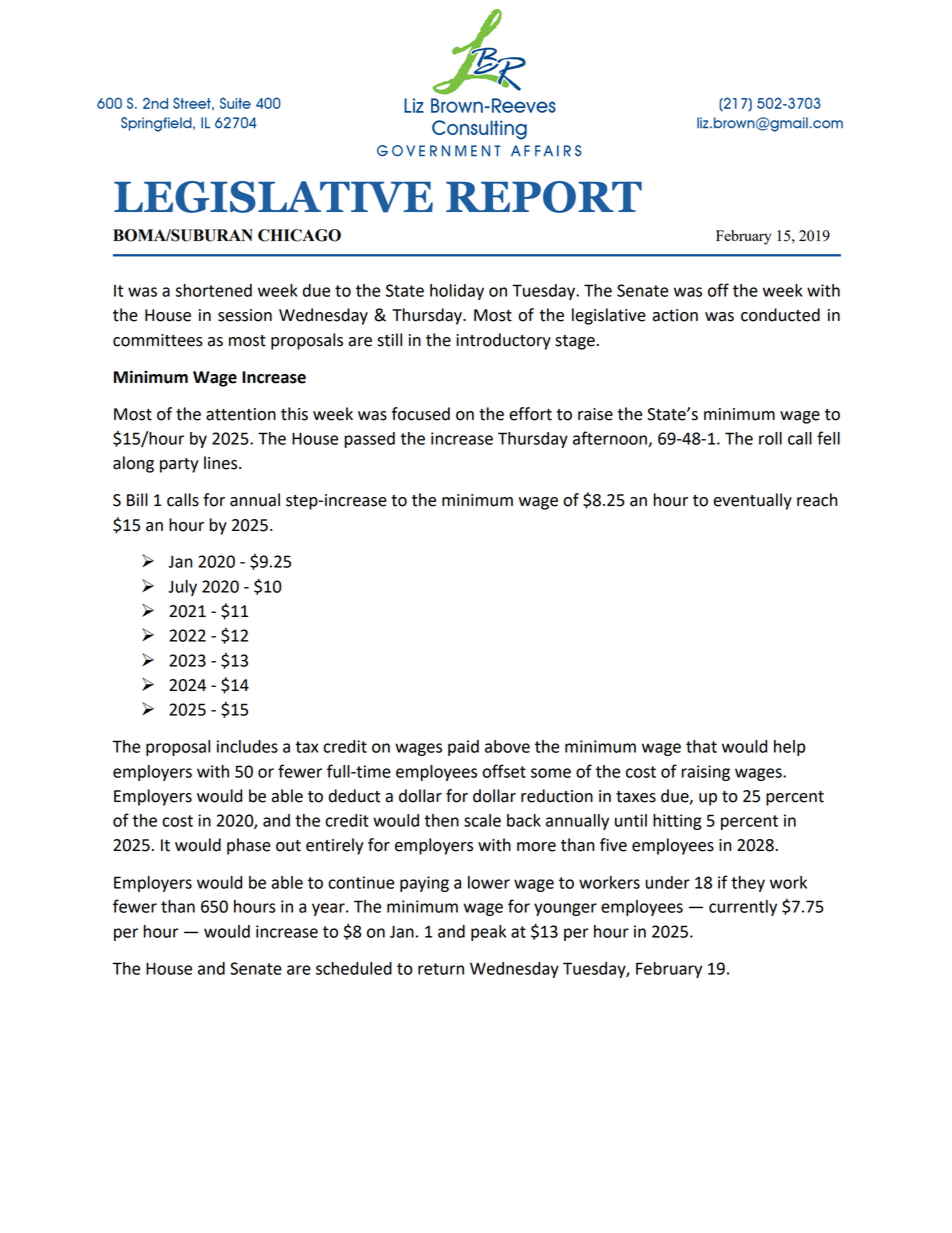 Image resolution: width=952 pixels, height=1233 pixels. What do you see at coordinates (507, 746) in the page?
I see `above` at bounding box center [507, 746].
